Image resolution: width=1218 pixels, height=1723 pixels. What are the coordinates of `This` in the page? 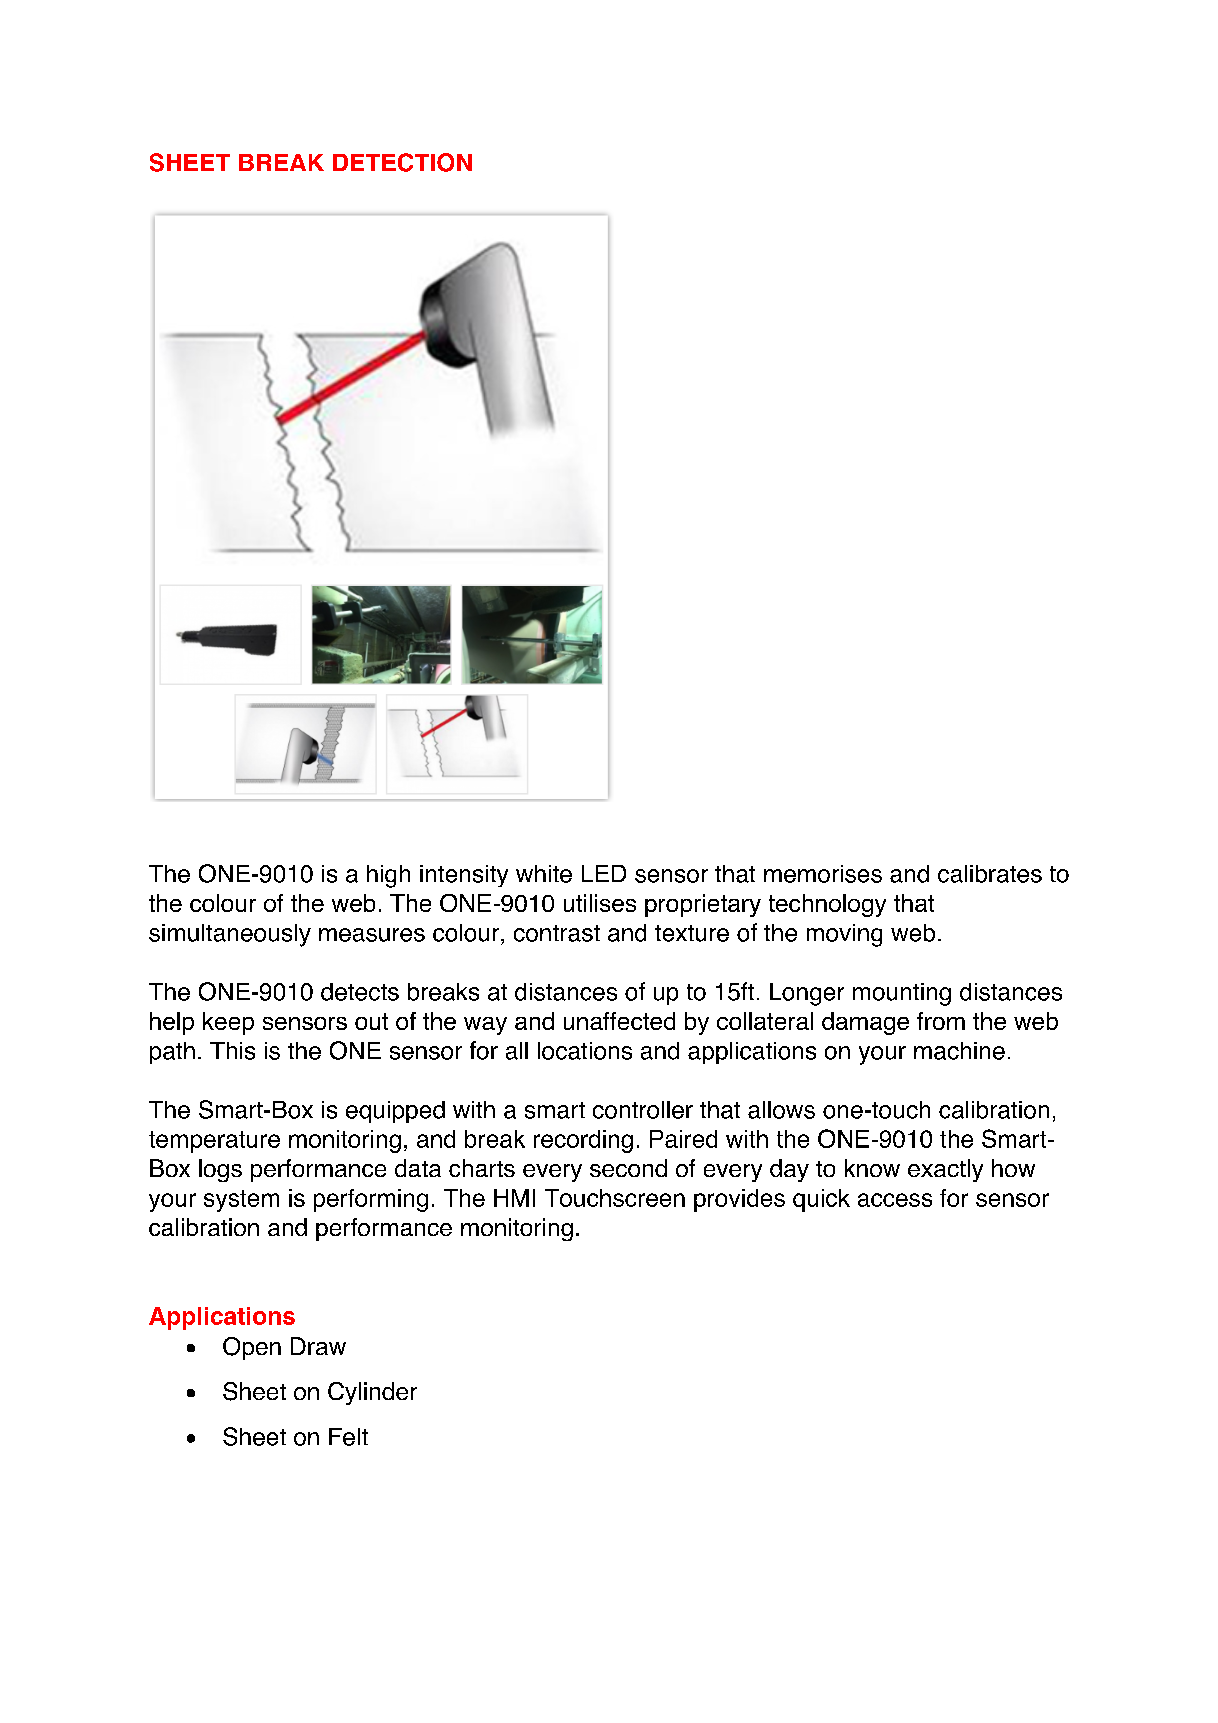 It's located at (232, 1051).
